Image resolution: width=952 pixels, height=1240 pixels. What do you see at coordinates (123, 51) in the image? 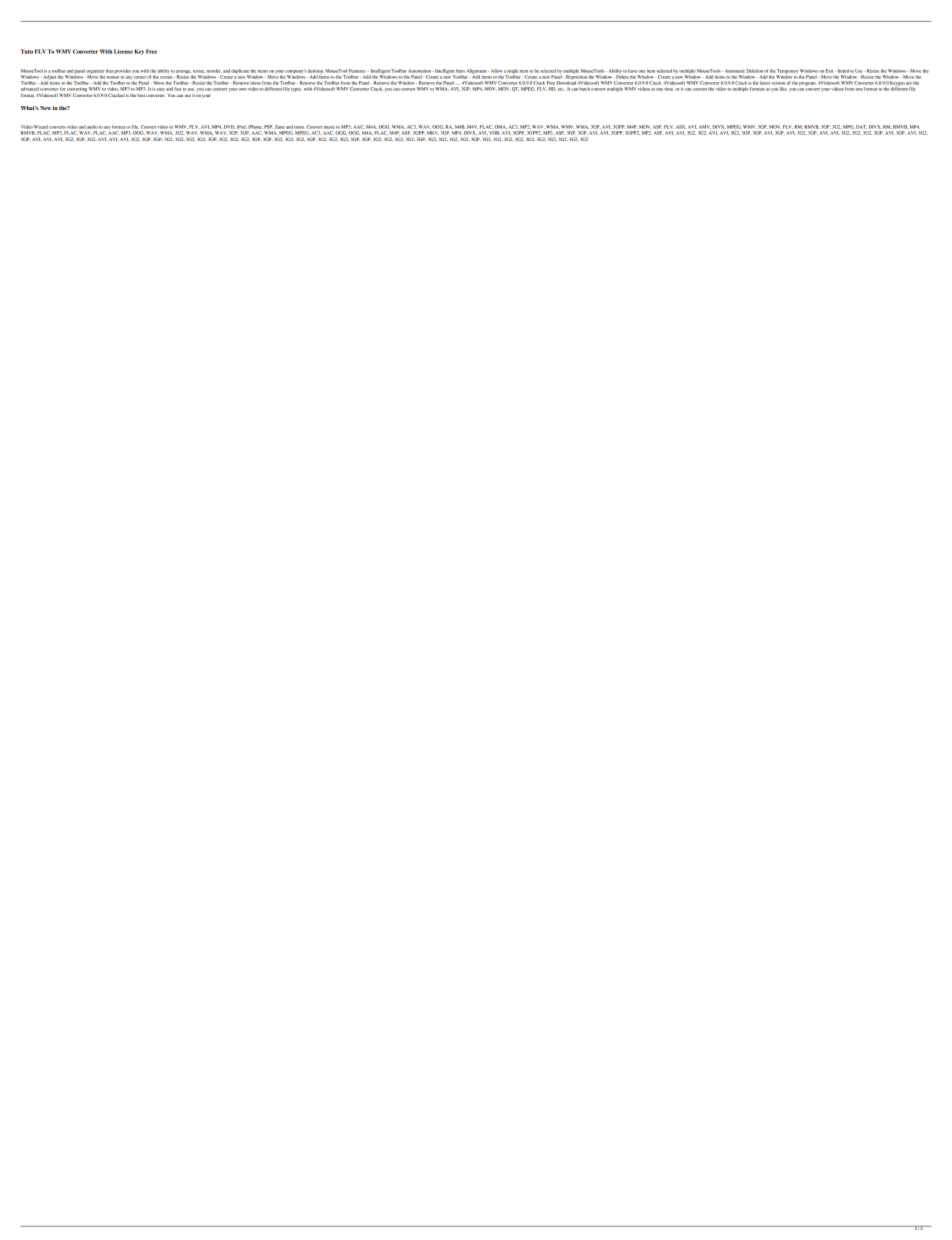
I see `License` at bounding box center [123, 51].
